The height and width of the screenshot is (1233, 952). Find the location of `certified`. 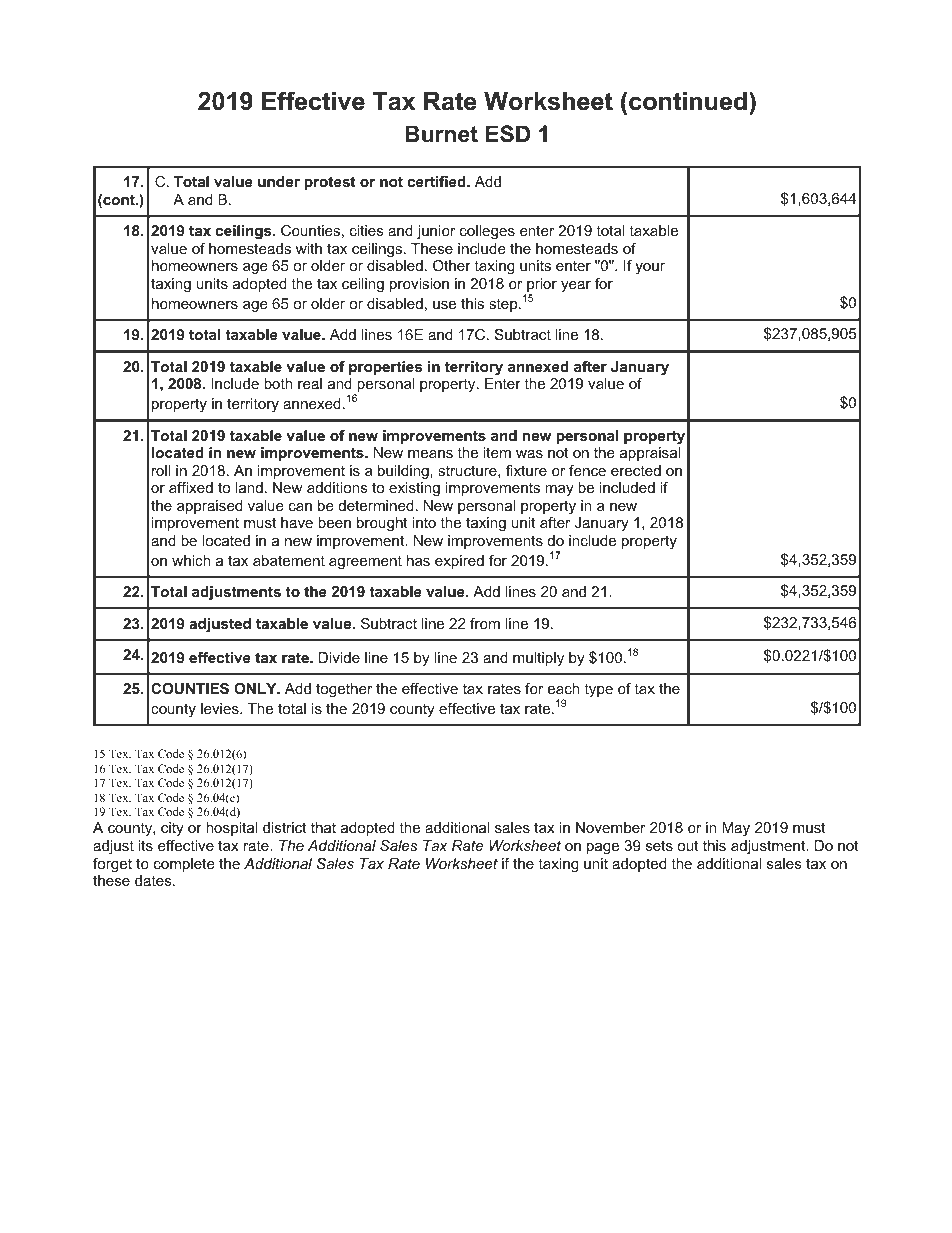

certified is located at coordinates (437, 181).
